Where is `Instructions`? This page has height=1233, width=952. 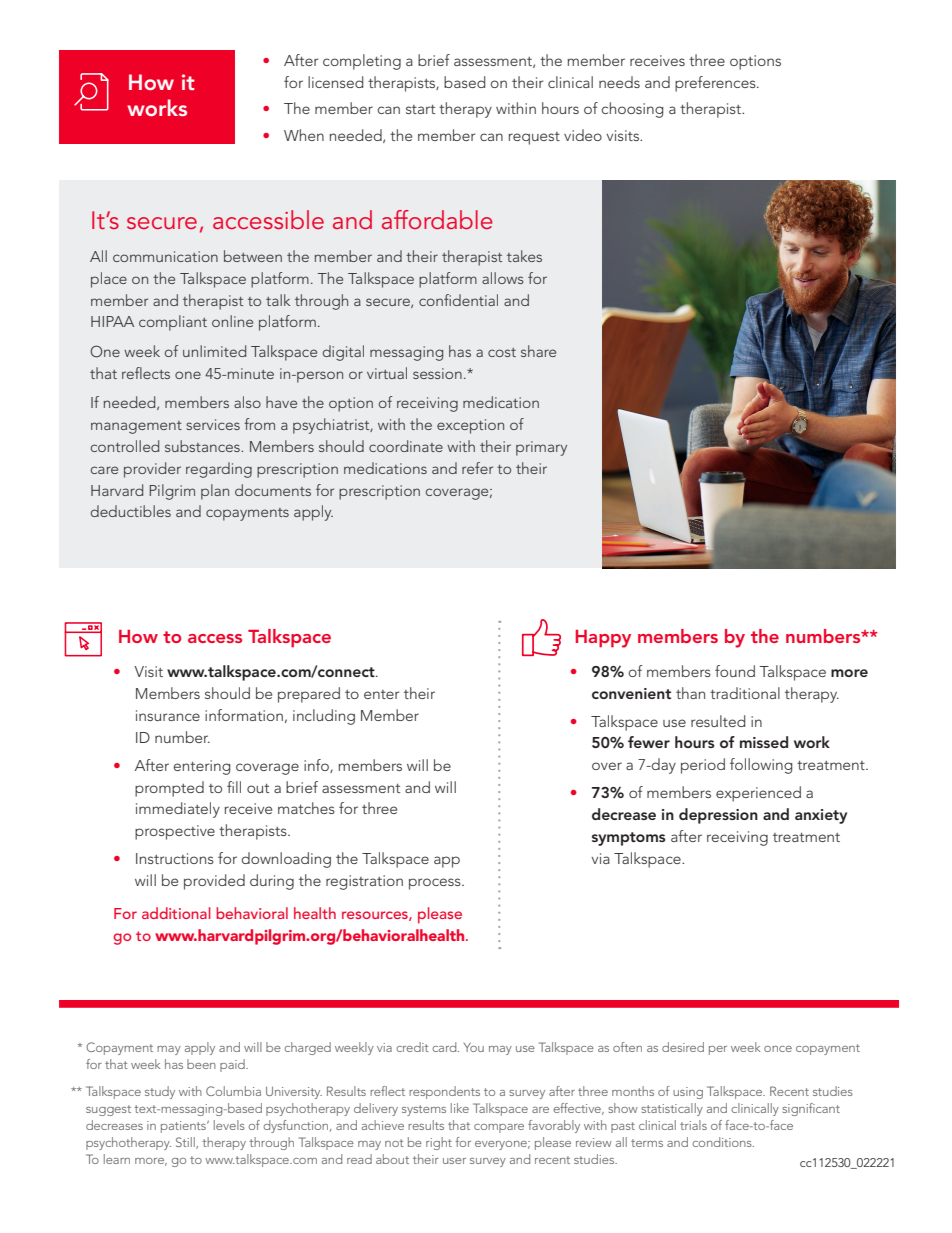 Instructions is located at coordinates (175, 858).
